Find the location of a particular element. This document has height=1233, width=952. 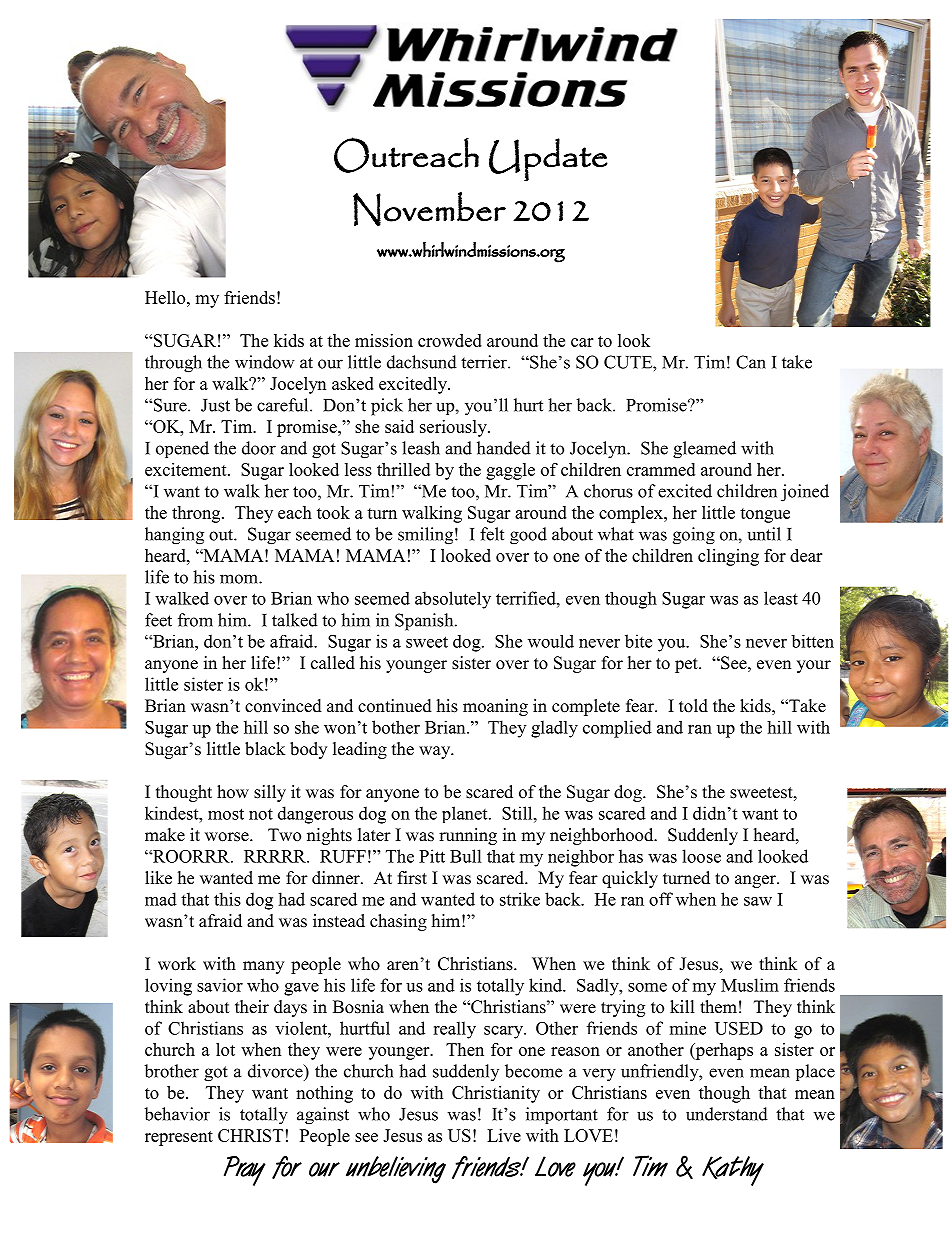

saw is located at coordinates (758, 901).
